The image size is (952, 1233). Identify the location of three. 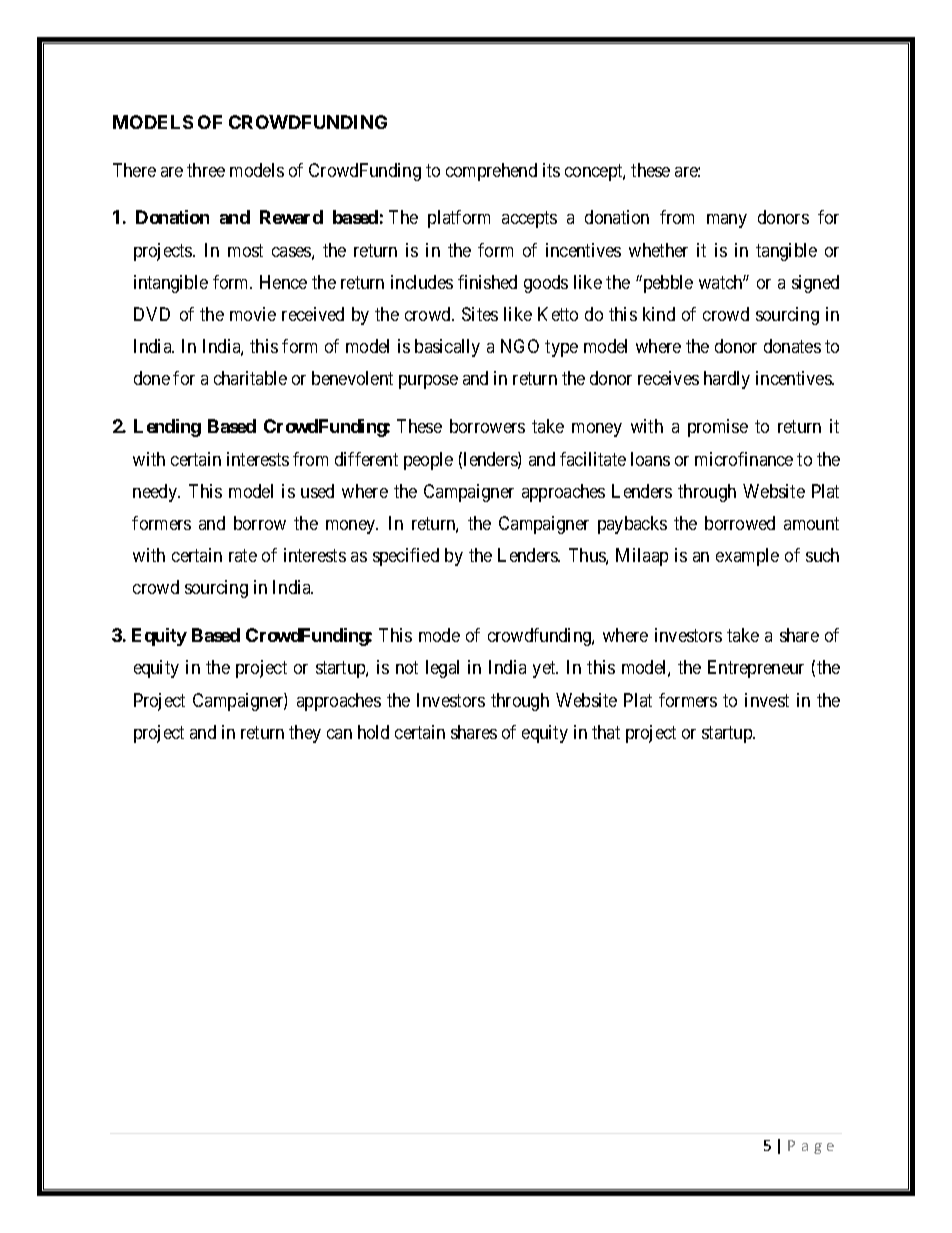
(206, 170).
